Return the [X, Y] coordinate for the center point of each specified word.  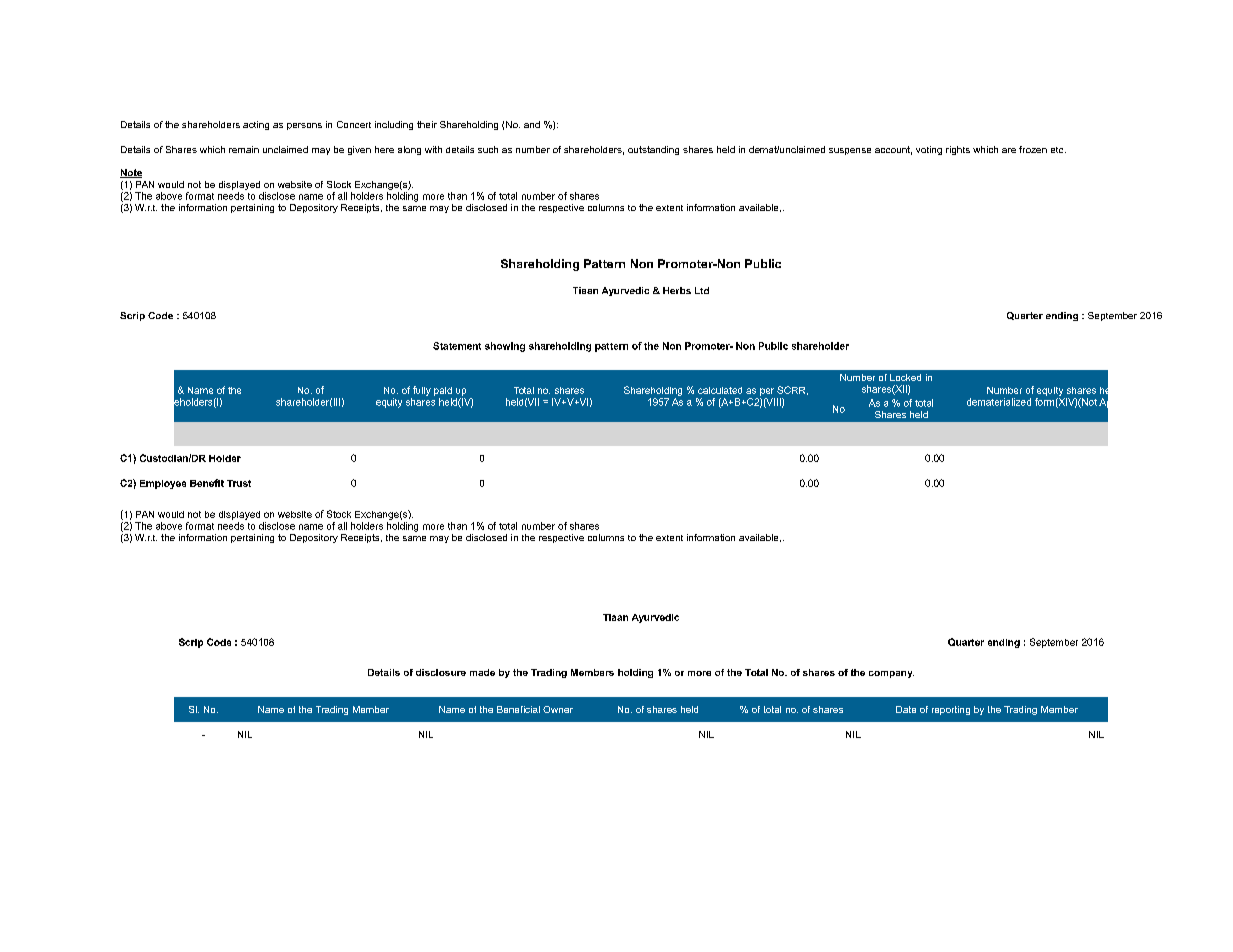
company [891, 674]
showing [505, 347]
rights [958, 150]
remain [244, 149]
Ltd [702, 290]
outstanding [653, 150]
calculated [720, 390]
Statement [457, 346]
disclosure [441, 672]
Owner [558, 709]
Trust [239, 483]
